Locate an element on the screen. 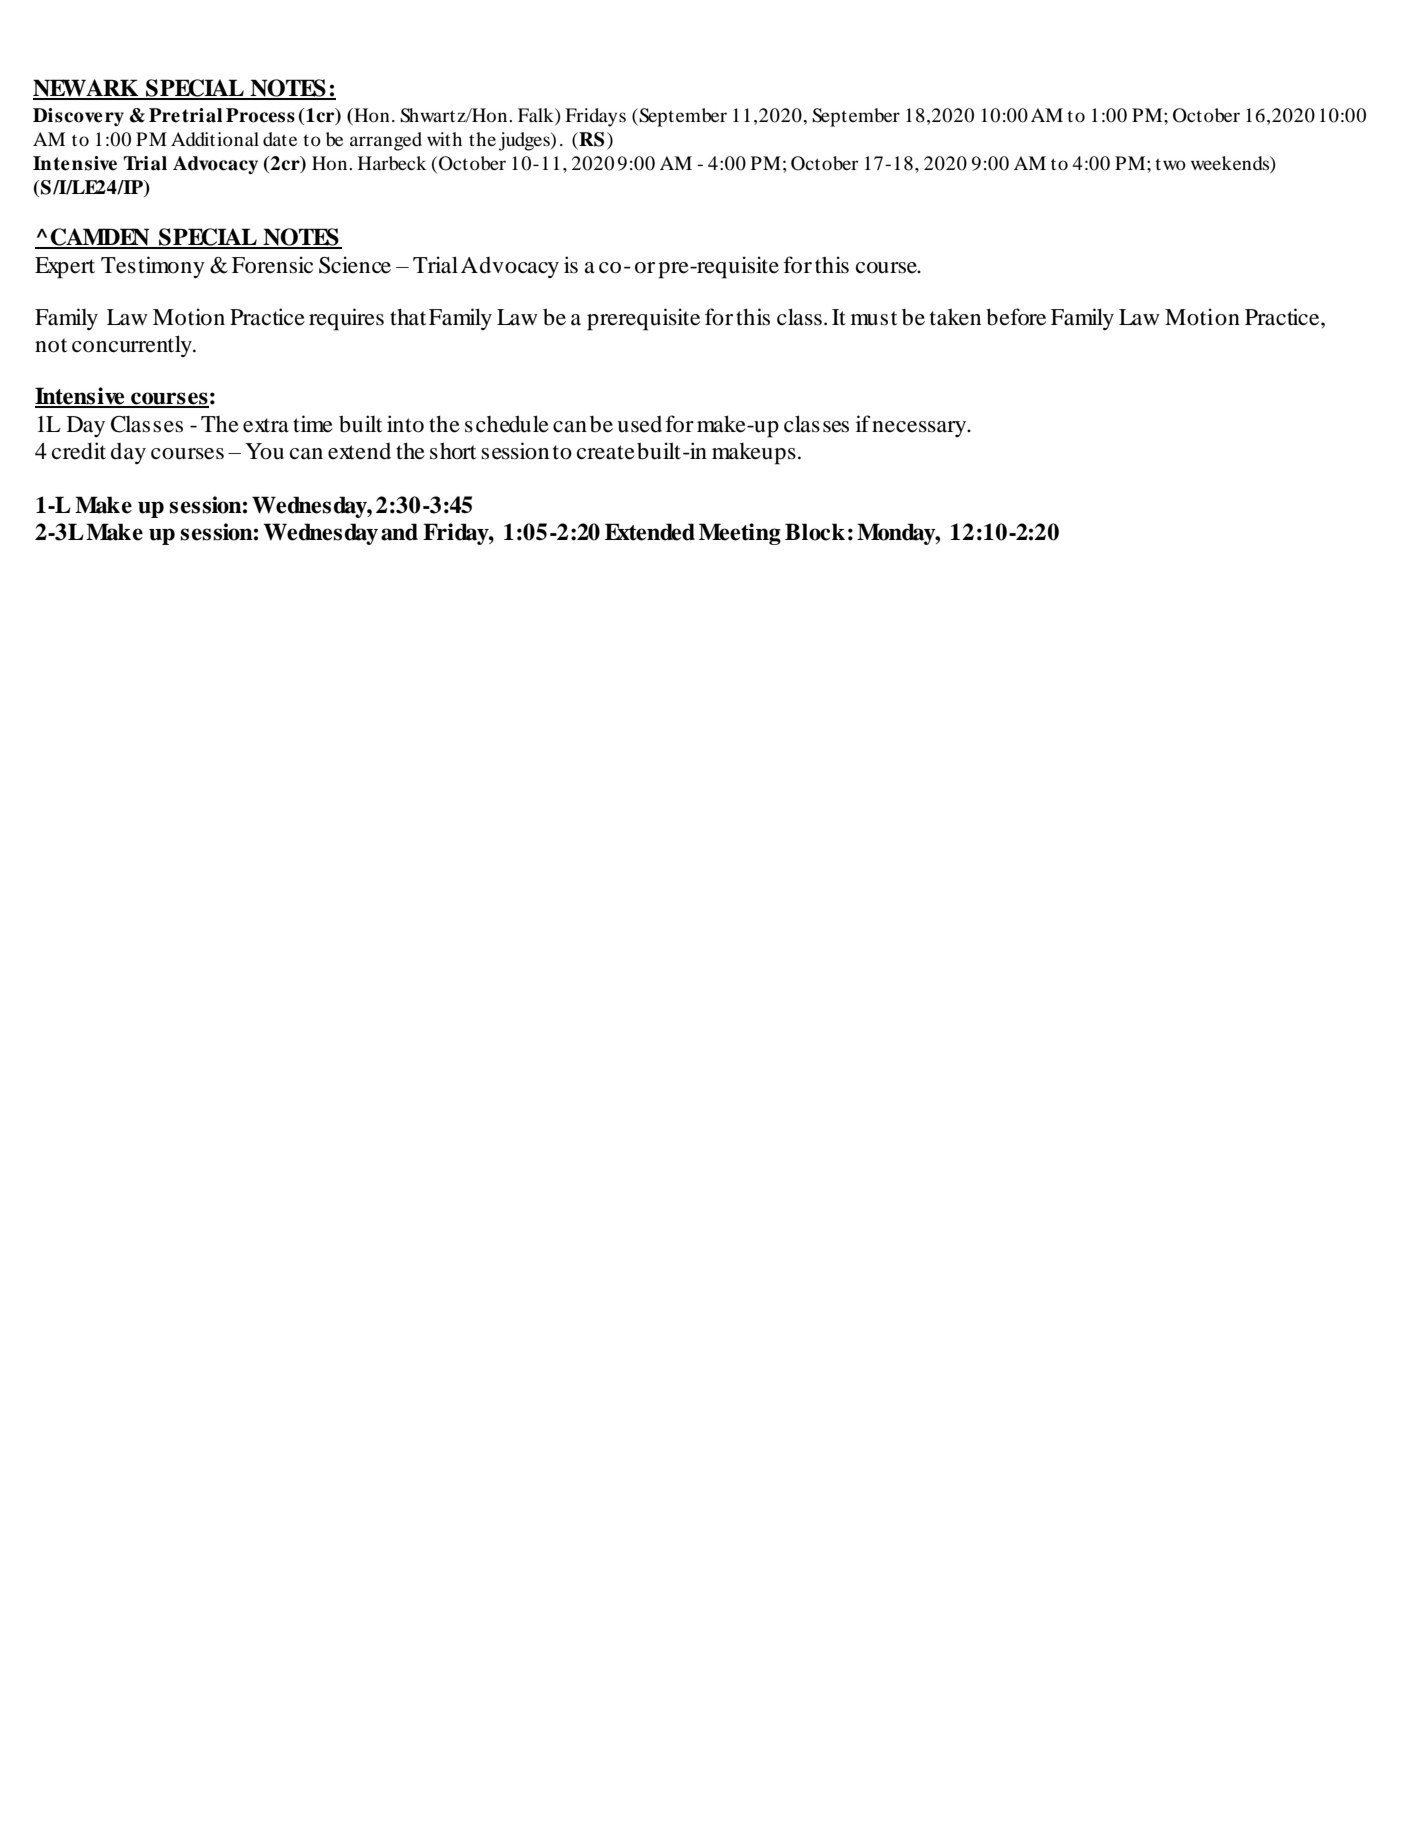 This screenshot has width=1409, height=1824. concurrently is located at coordinates (133, 346).
